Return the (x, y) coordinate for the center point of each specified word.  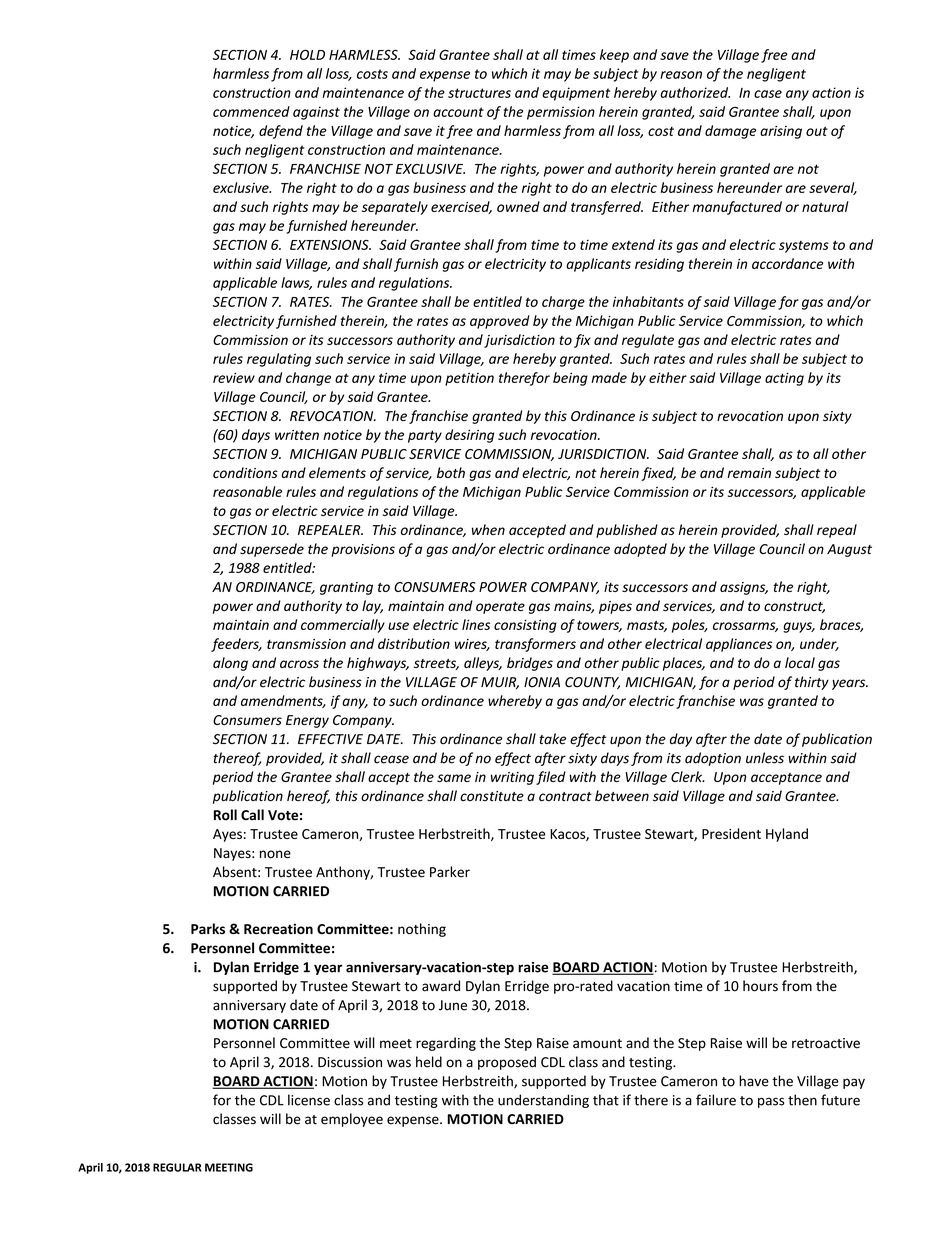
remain (749, 473)
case (768, 94)
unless (765, 758)
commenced (251, 111)
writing (512, 778)
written (297, 435)
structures (479, 93)
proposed (507, 1063)
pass (771, 1102)
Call (252, 815)
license (309, 1100)
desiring (469, 436)
